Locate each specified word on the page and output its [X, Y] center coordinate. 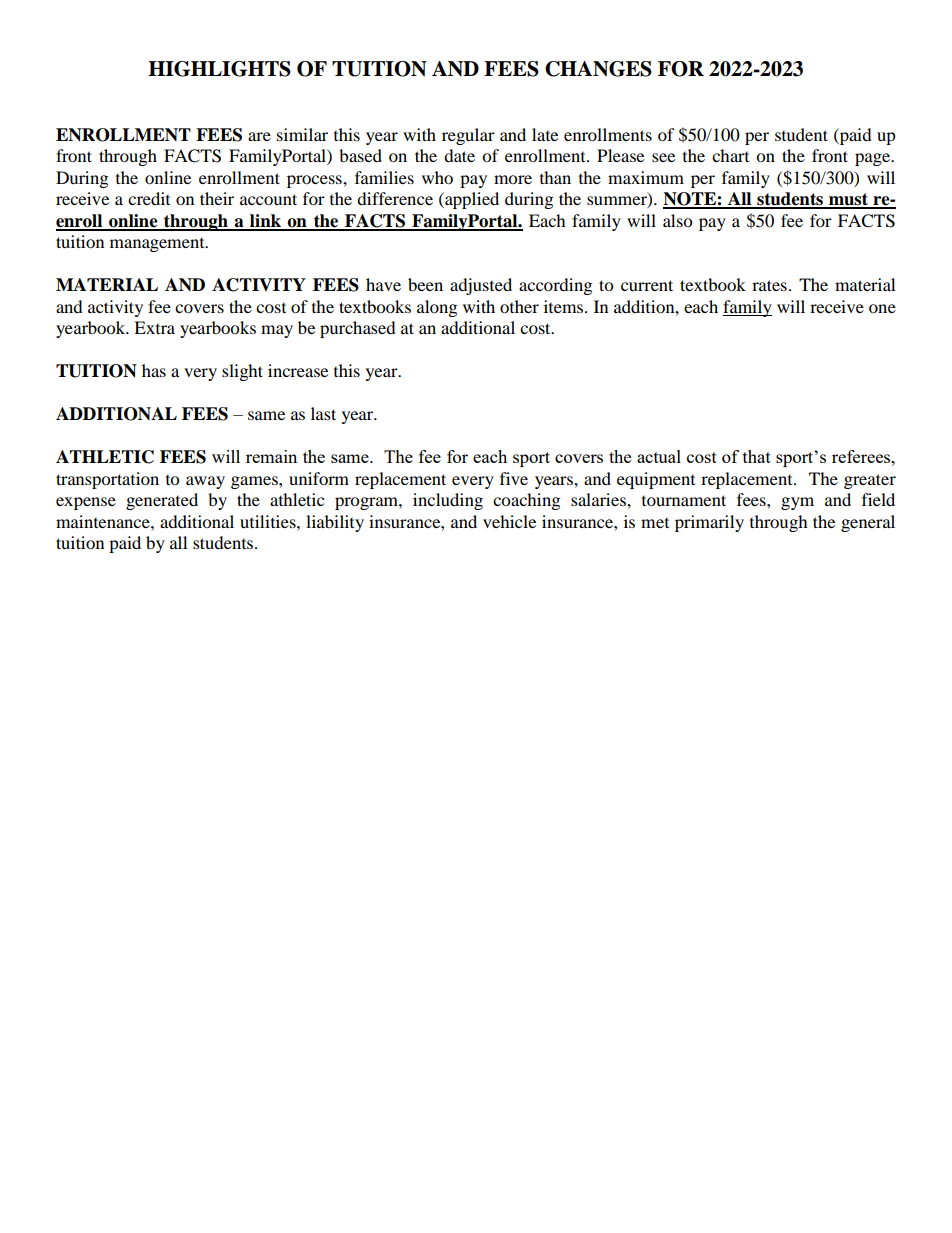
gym [797, 503]
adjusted [481, 286]
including [448, 501]
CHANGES [598, 69]
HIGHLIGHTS [219, 69]
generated [162, 501]
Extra [154, 327]
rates [769, 285]
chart [730, 155]
